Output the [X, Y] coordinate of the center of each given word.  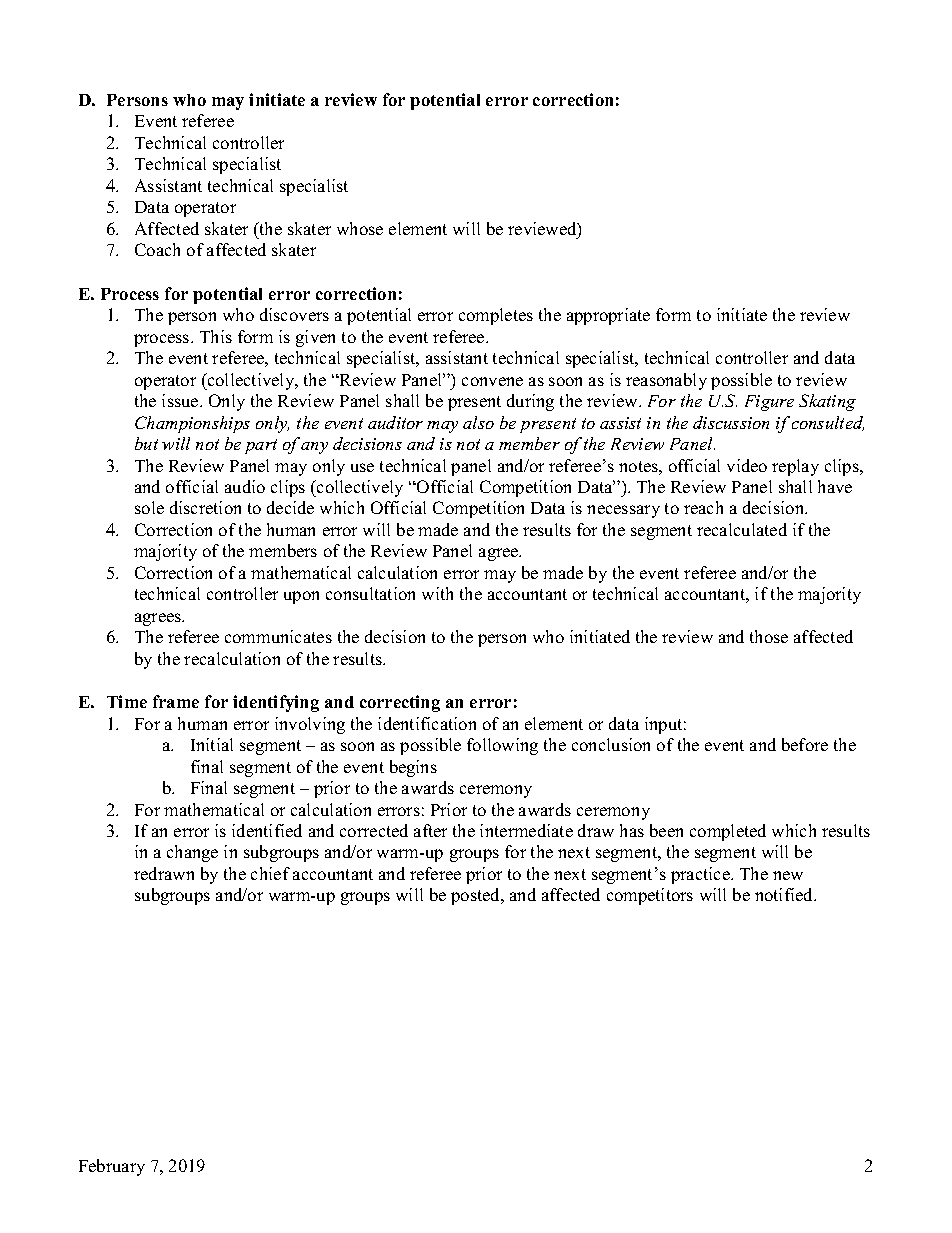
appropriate [608, 316]
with [437, 593]
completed [728, 832]
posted [477, 896]
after [430, 830]
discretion [205, 507]
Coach [157, 249]
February [112, 1167]
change [192, 853]
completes [496, 316]
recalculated [742, 529]
